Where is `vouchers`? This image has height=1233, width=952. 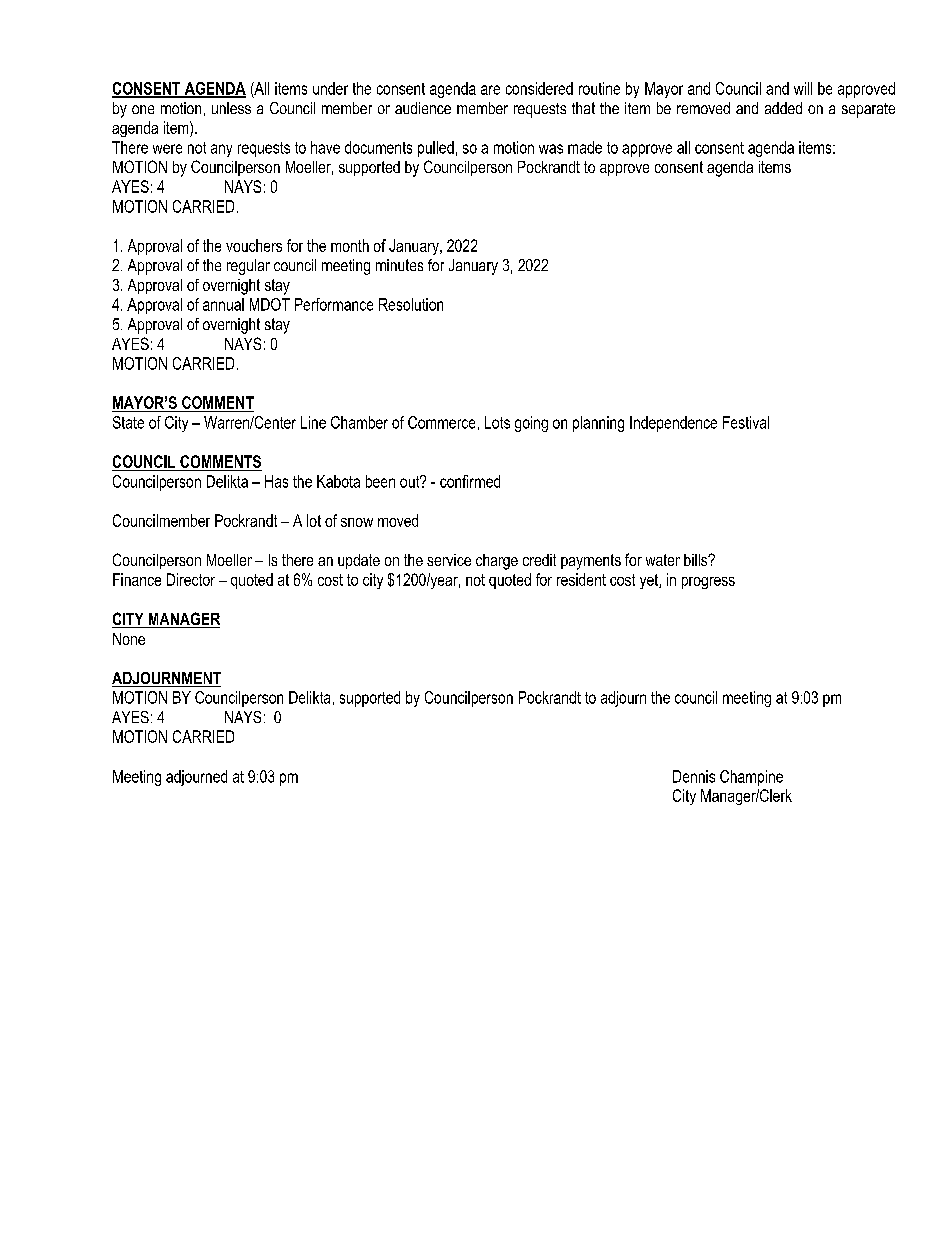
vouchers is located at coordinates (254, 245).
